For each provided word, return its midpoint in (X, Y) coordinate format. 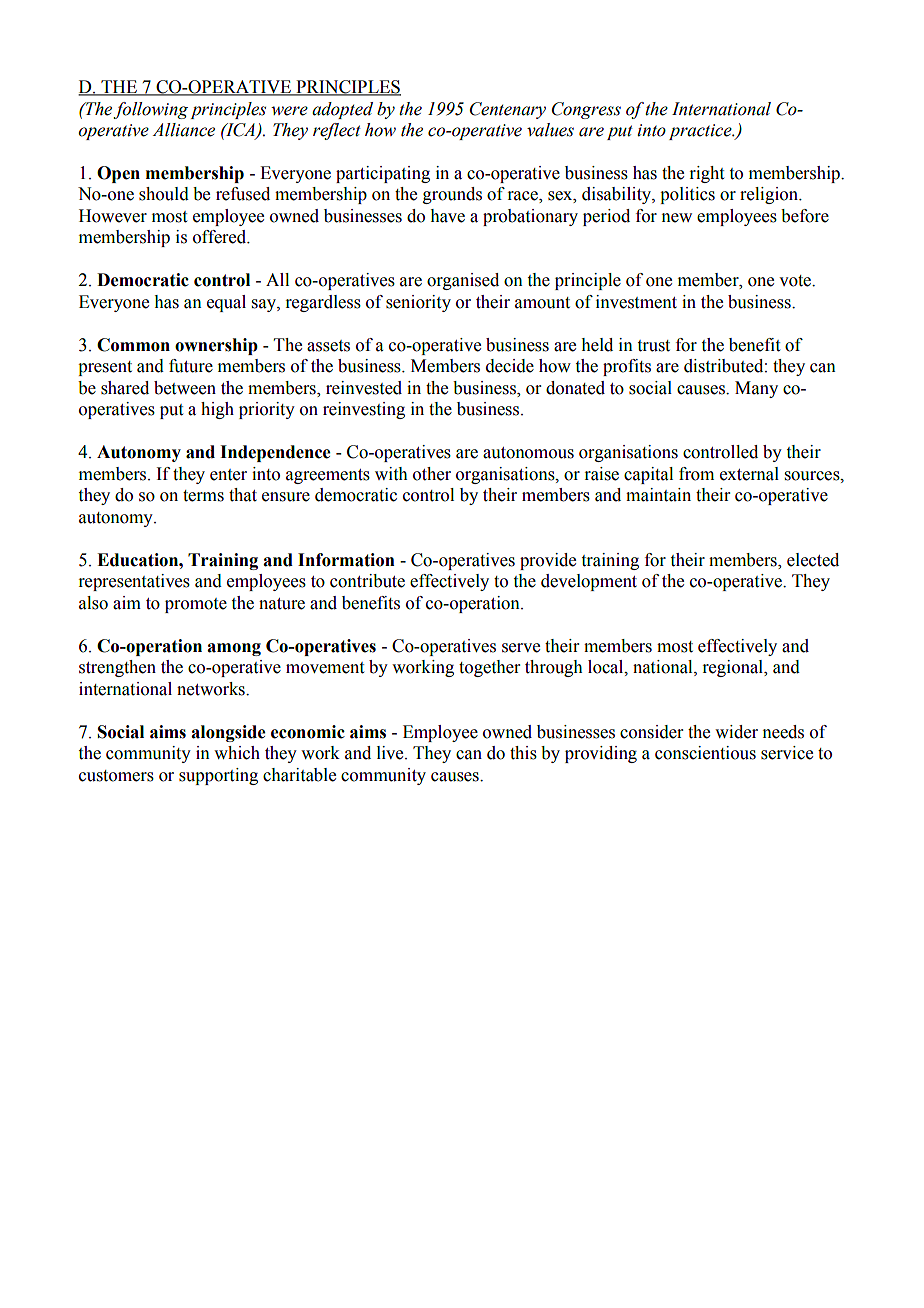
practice (701, 132)
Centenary (508, 110)
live (391, 753)
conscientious (705, 753)
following (150, 110)
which (237, 753)
